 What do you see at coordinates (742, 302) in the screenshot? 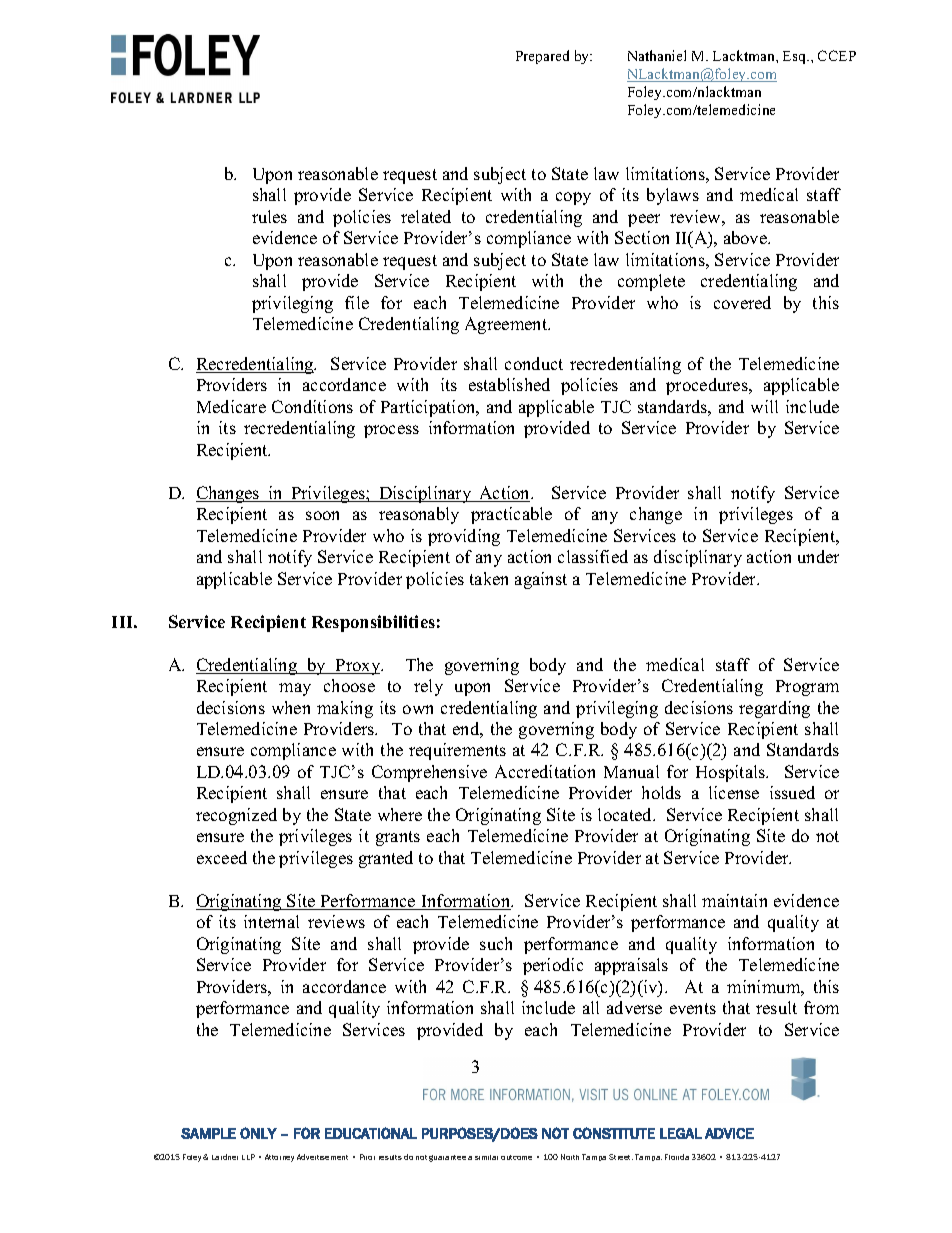
I see `covered` at bounding box center [742, 302].
